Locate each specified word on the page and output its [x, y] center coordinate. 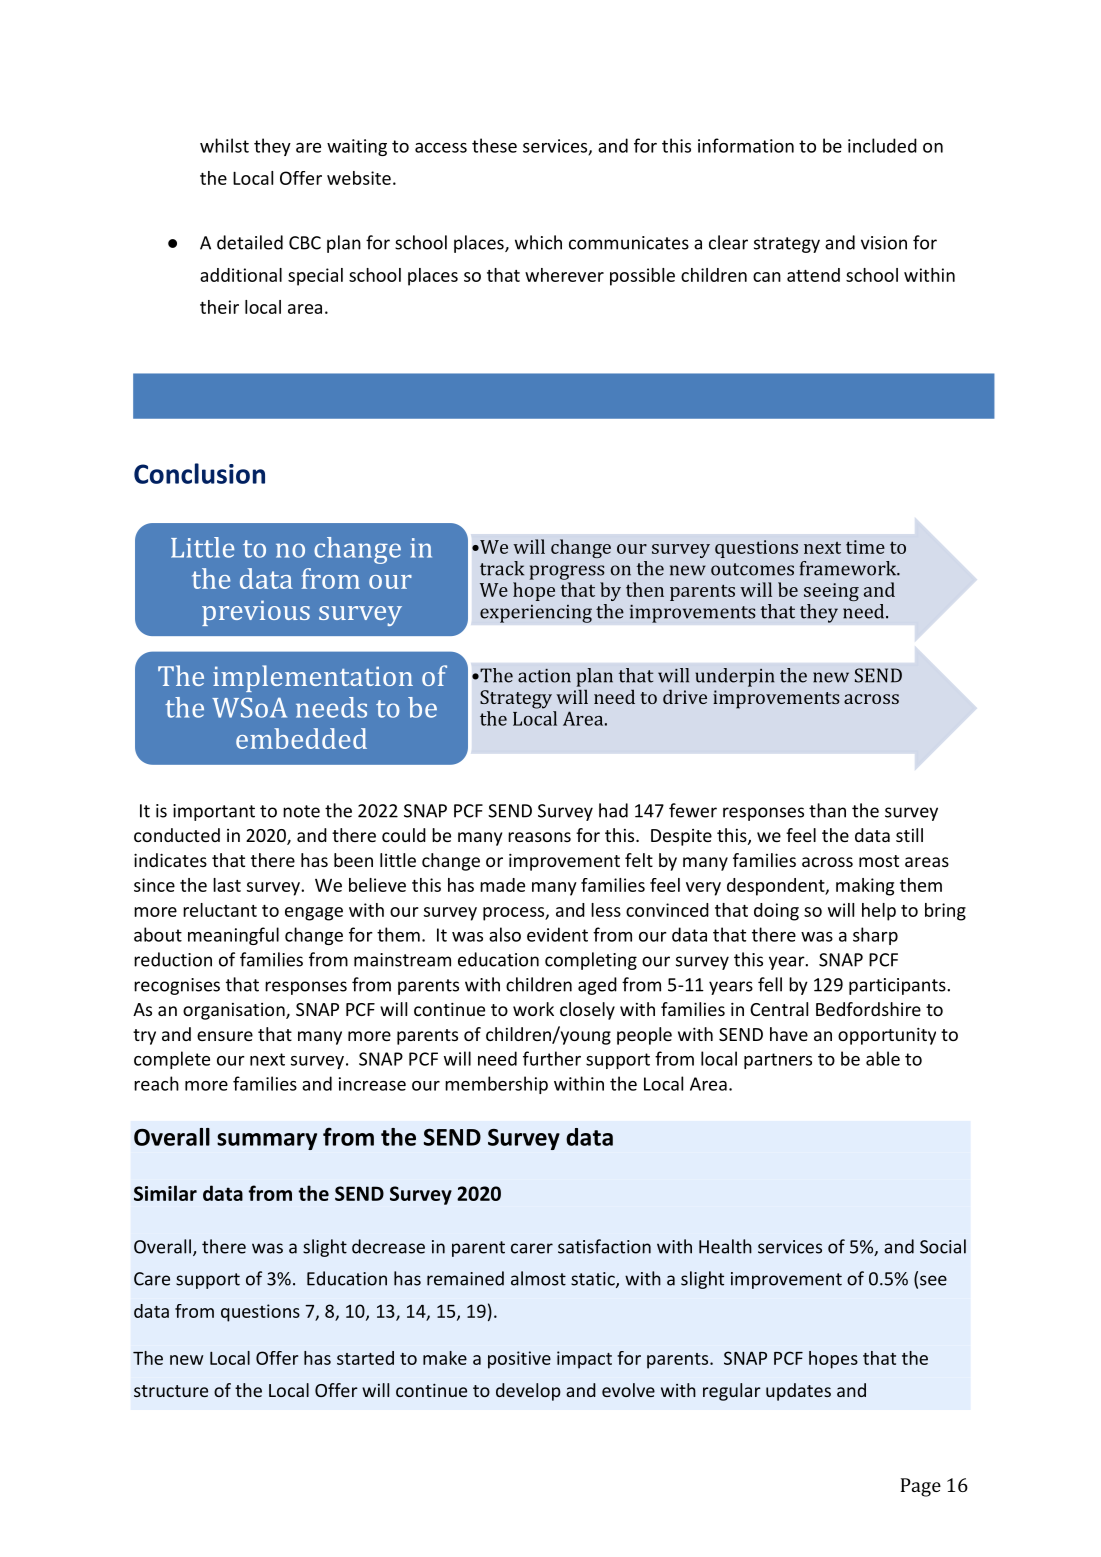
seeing [831, 592]
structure [171, 1391]
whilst [224, 145]
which [538, 242]
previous [256, 613]
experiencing [536, 613]
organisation [235, 1011]
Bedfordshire [868, 1009]
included [882, 145]
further [552, 1058]
